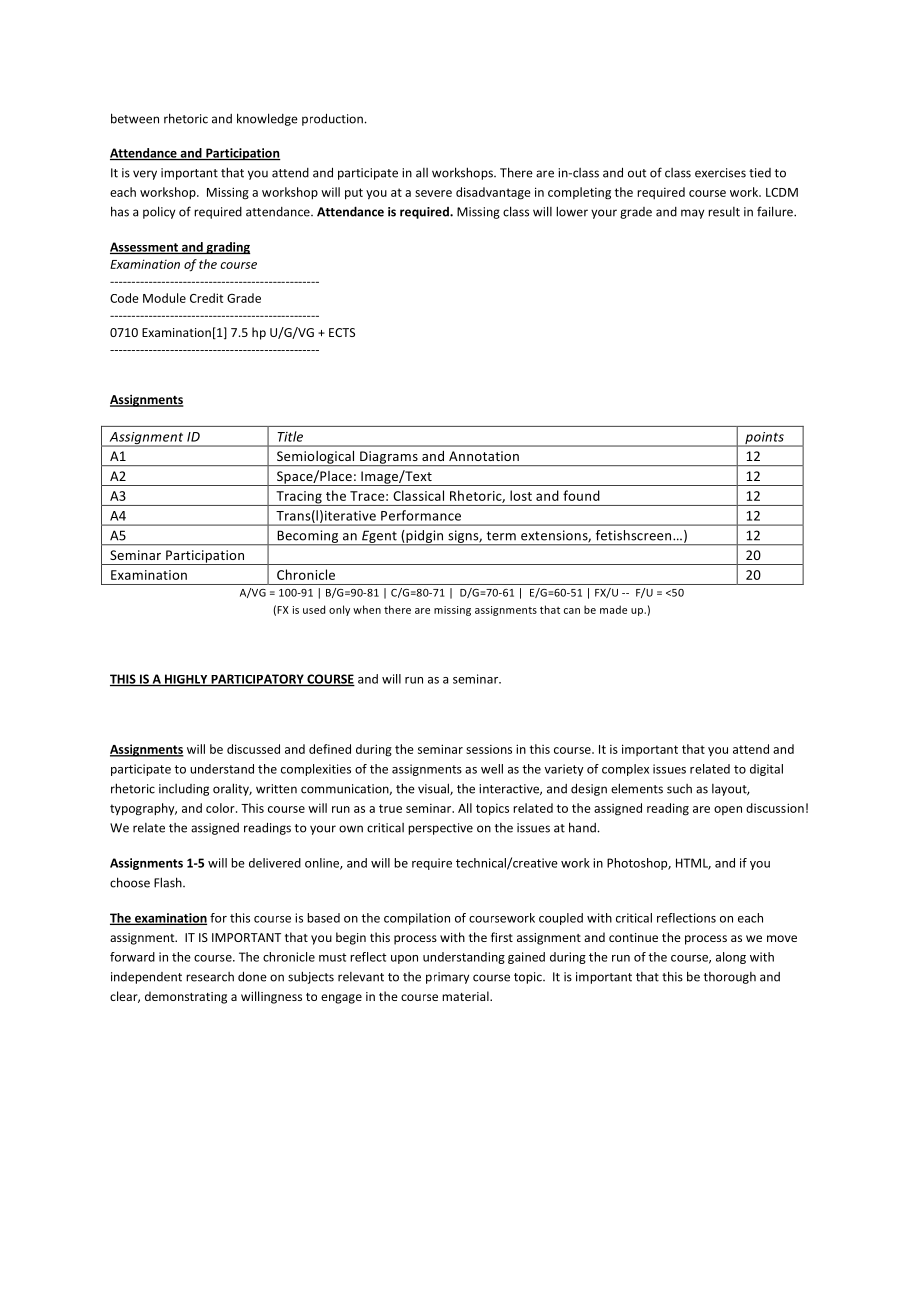 Image resolution: width=924 pixels, height=1308 pixels. What do you see at coordinates (447, 978) in the screenshot?
I see `primary` at bounding box center [447, 978].
